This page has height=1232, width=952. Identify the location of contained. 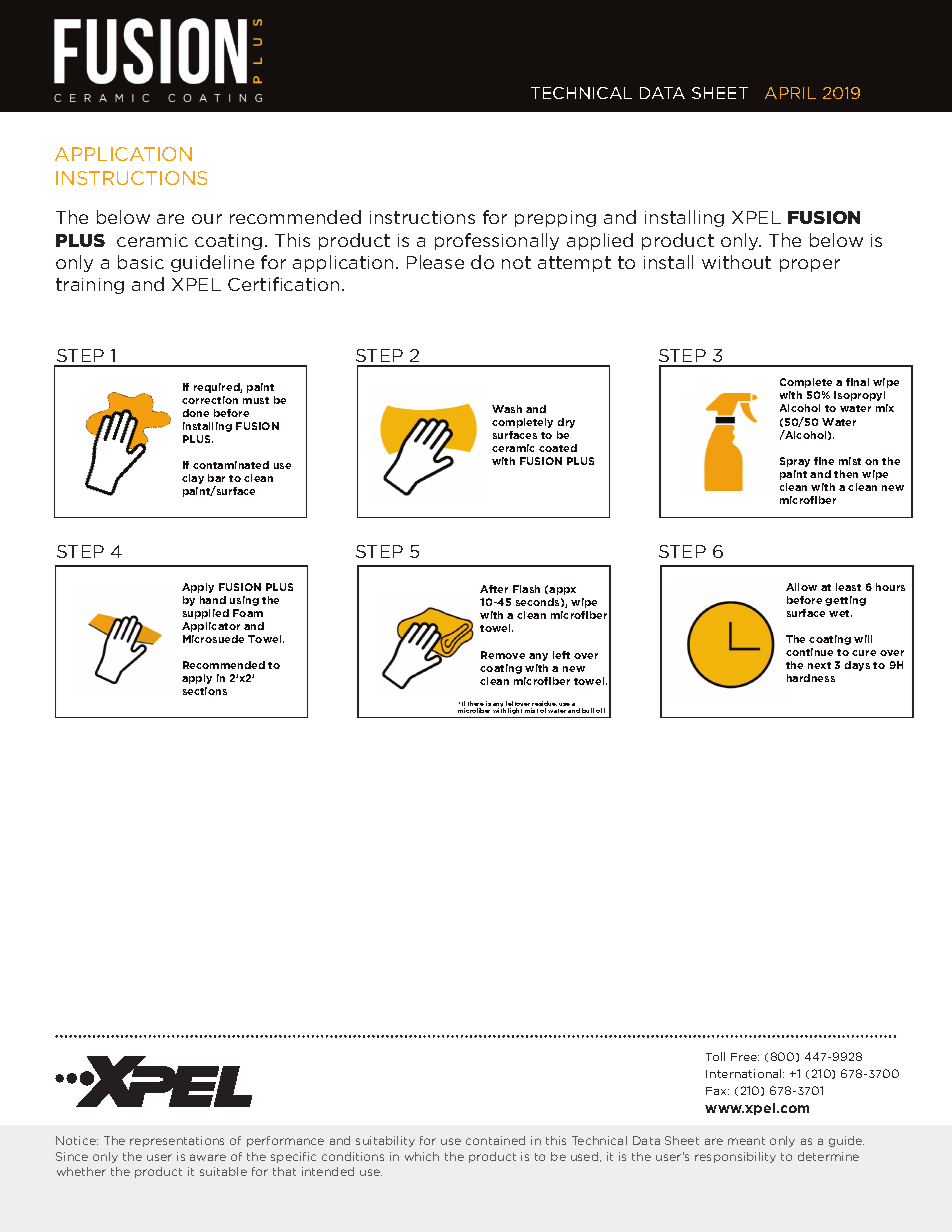
(495, 1140).
